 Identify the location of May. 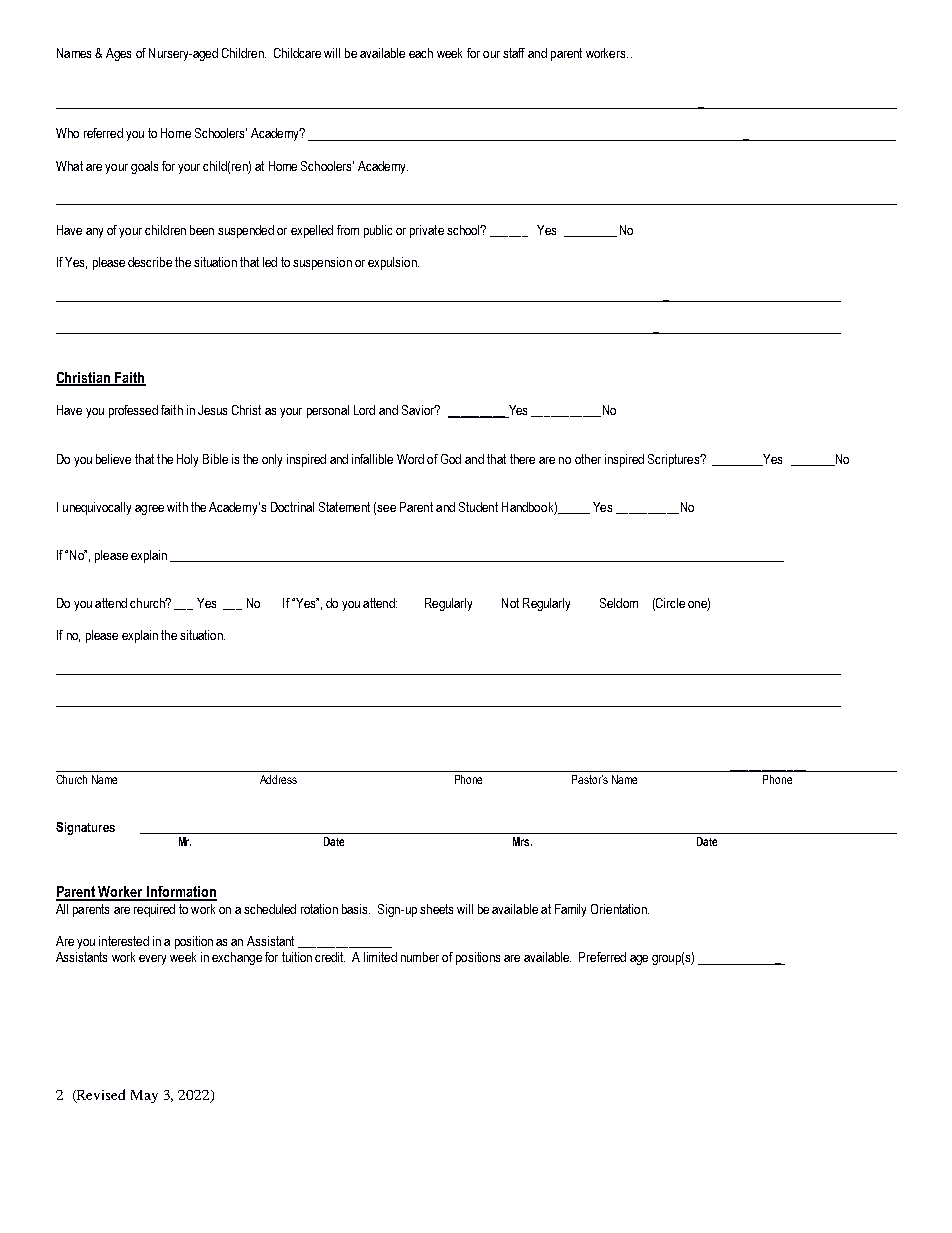
(144, 1096).
